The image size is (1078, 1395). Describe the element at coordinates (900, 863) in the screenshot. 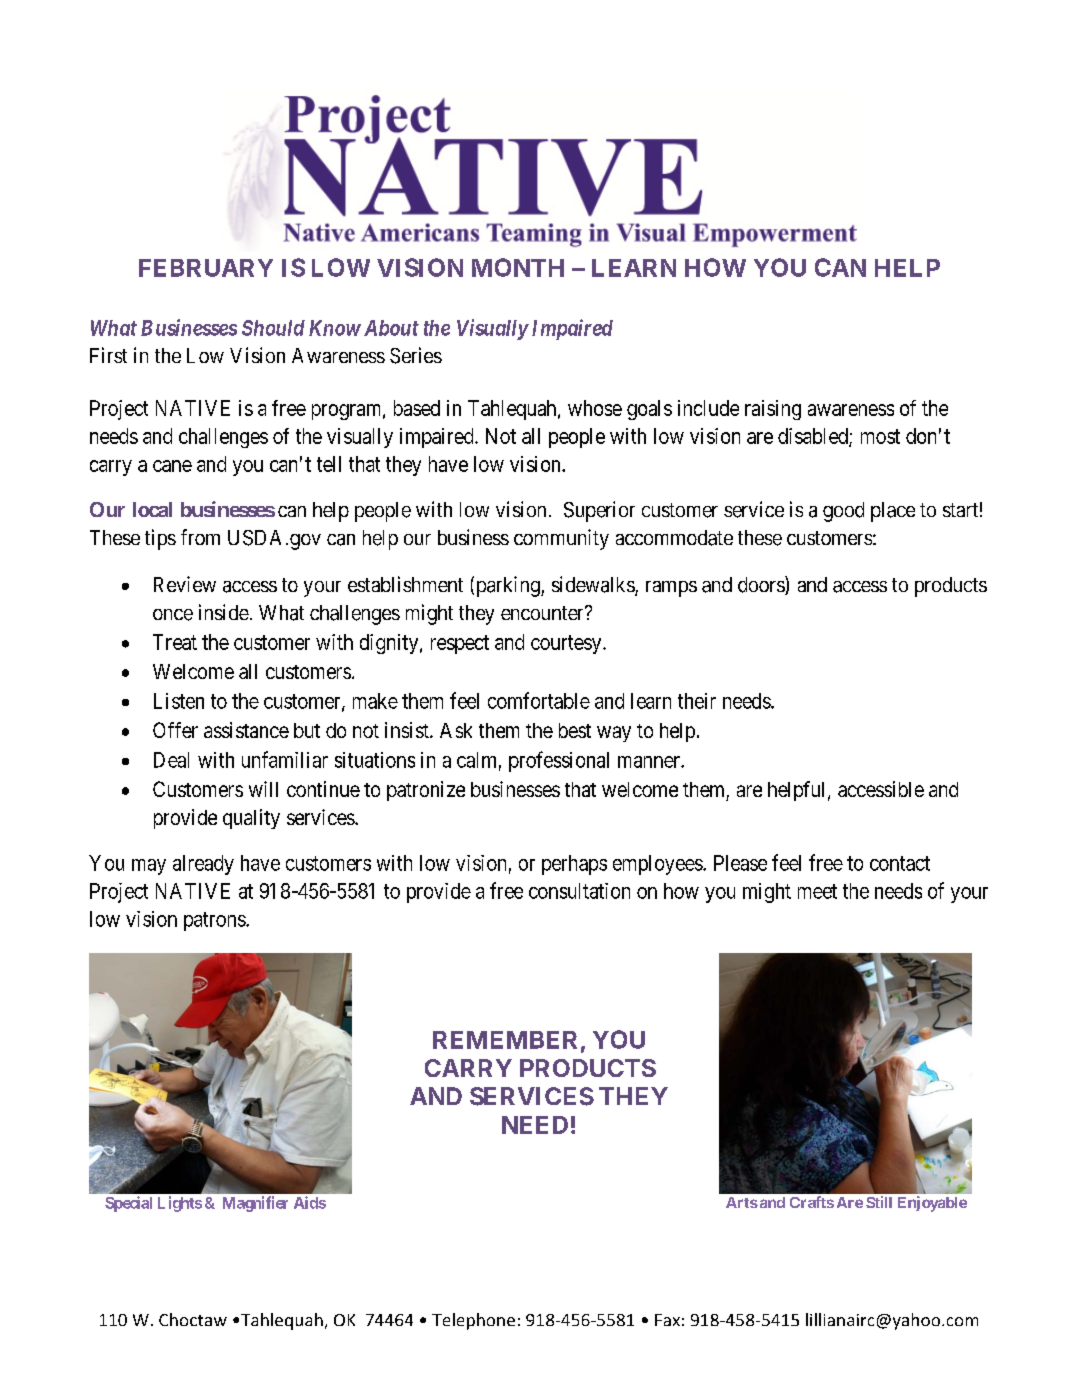

I see `contact` at that location.
